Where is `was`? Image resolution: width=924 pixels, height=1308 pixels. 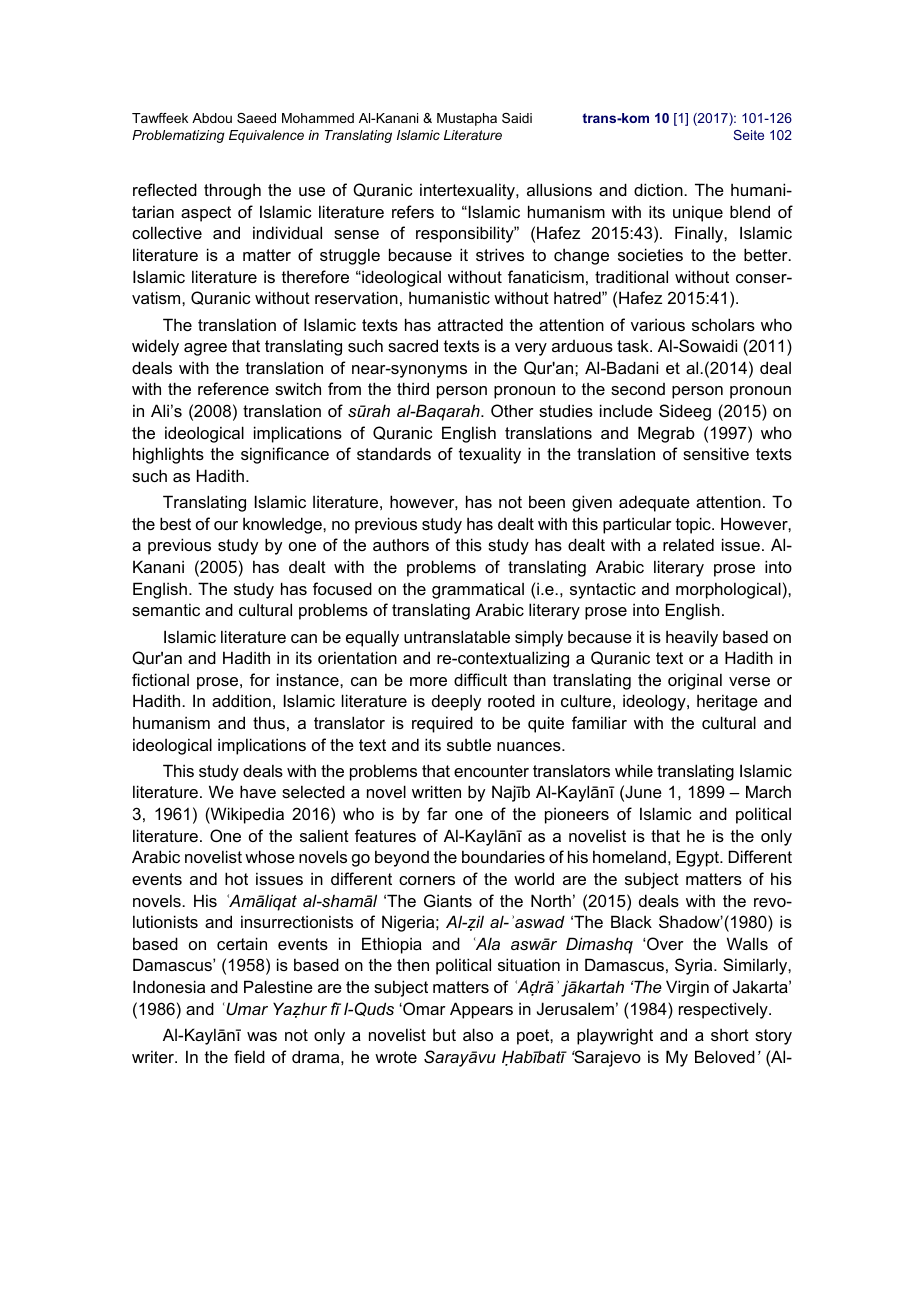 was is located at coordinates (262, 1036).
